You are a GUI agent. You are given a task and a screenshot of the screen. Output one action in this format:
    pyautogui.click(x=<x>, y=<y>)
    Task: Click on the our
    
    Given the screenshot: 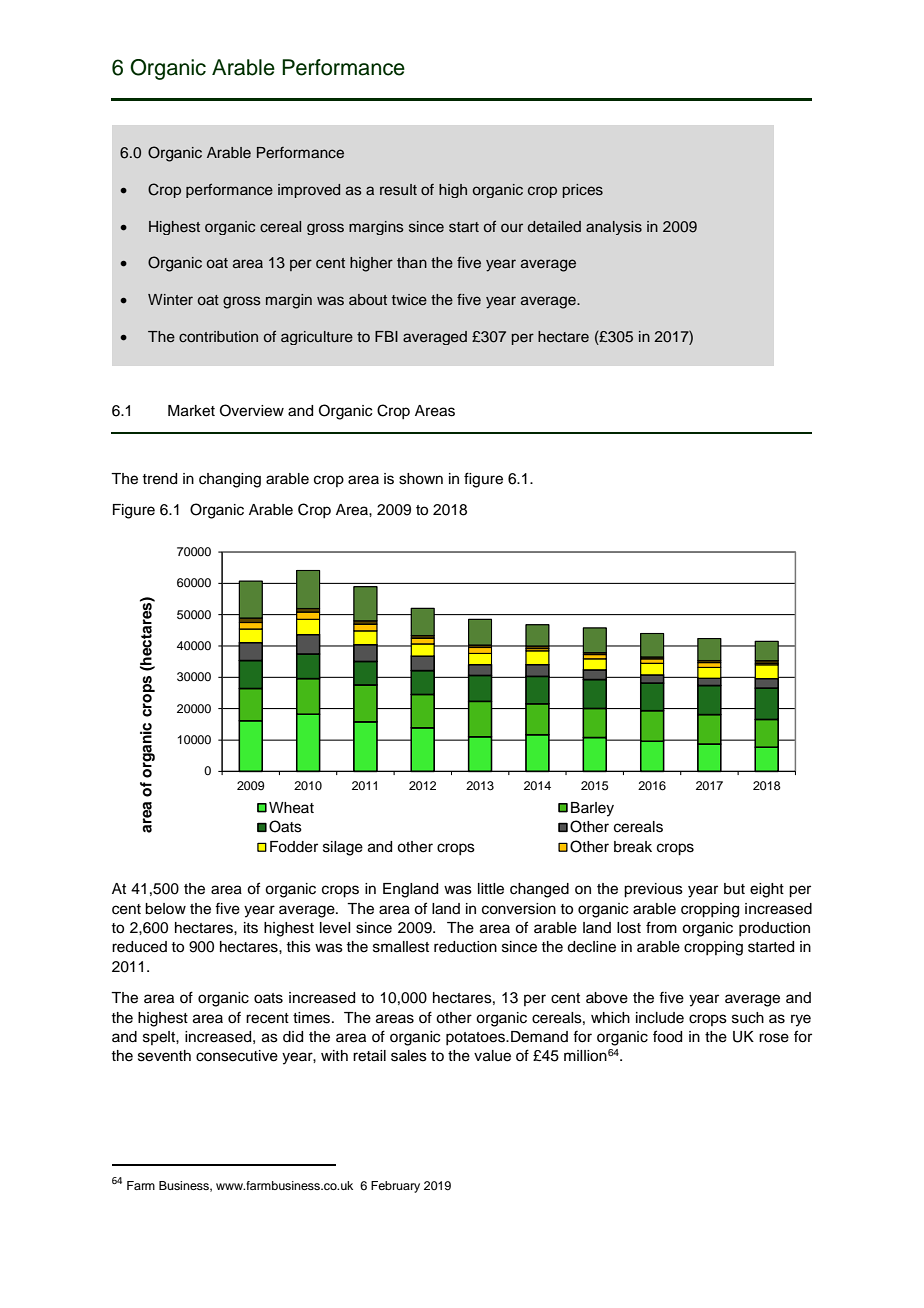 What is the action you would take?
    pyautogui.click(x=512, y=227)
